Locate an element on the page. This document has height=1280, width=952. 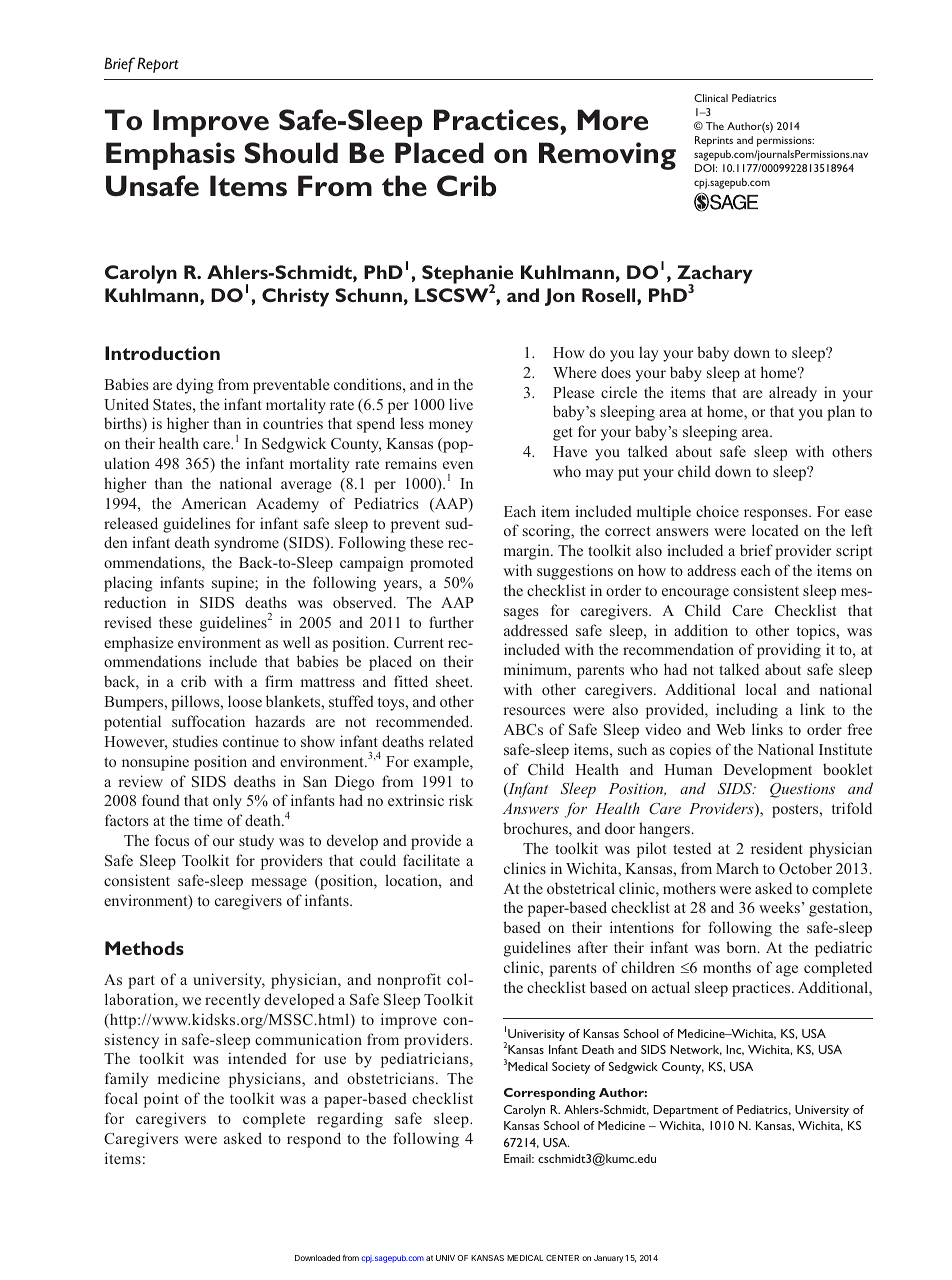
sheet is located at coordinates (454, 681).
